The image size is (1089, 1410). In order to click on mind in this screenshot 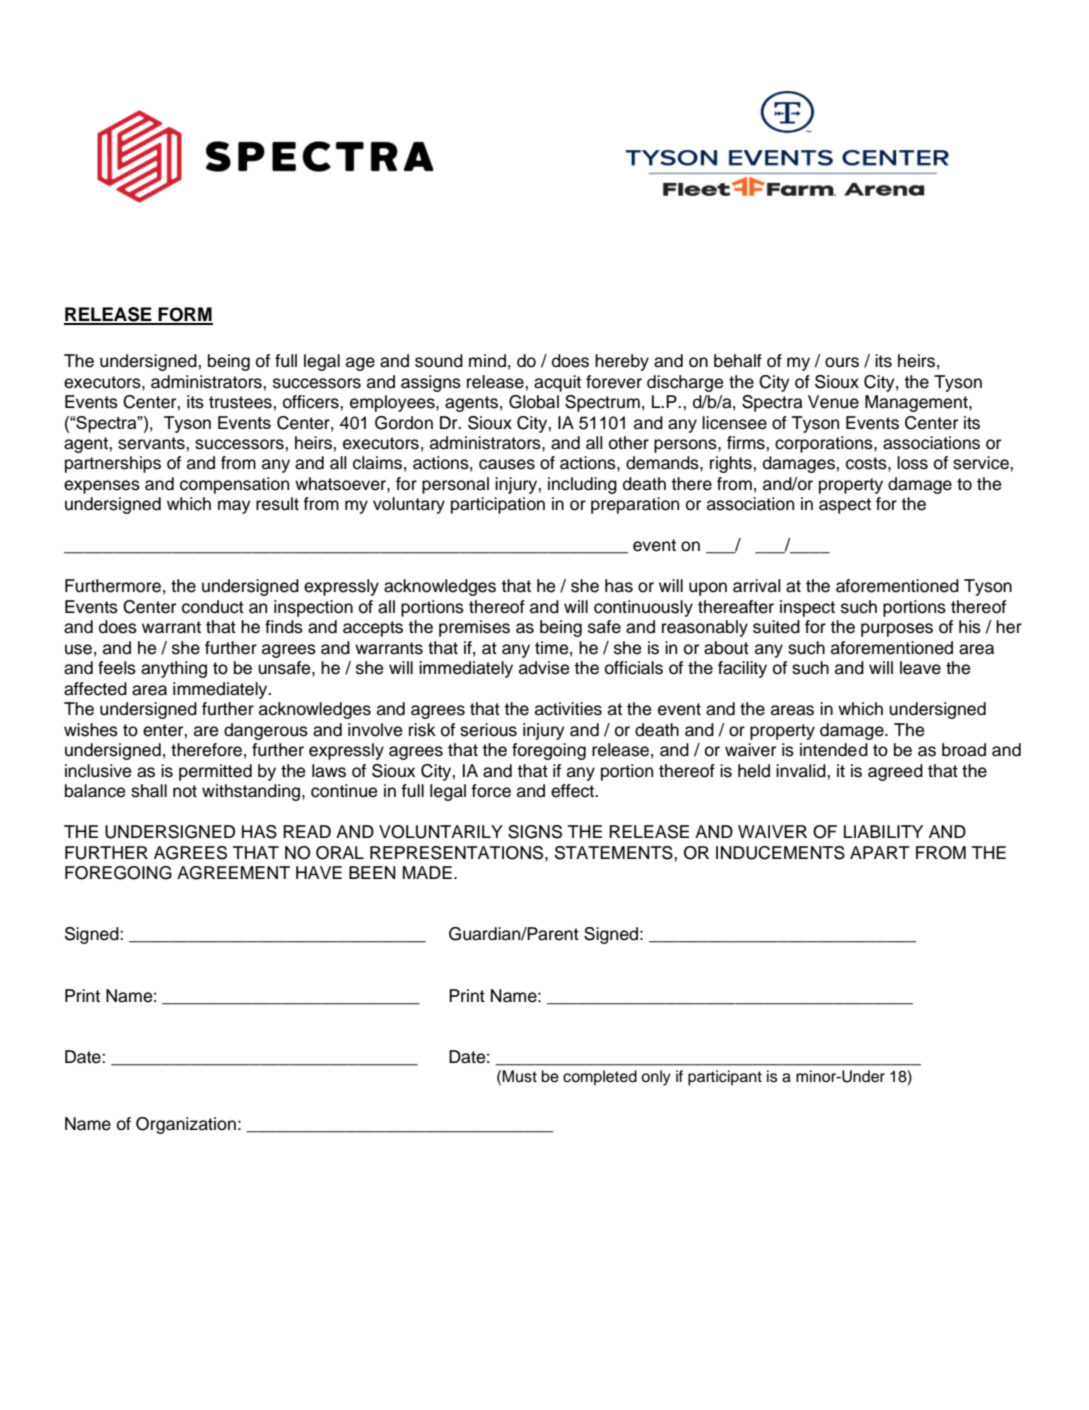, I will do `click(487, 361)`.
